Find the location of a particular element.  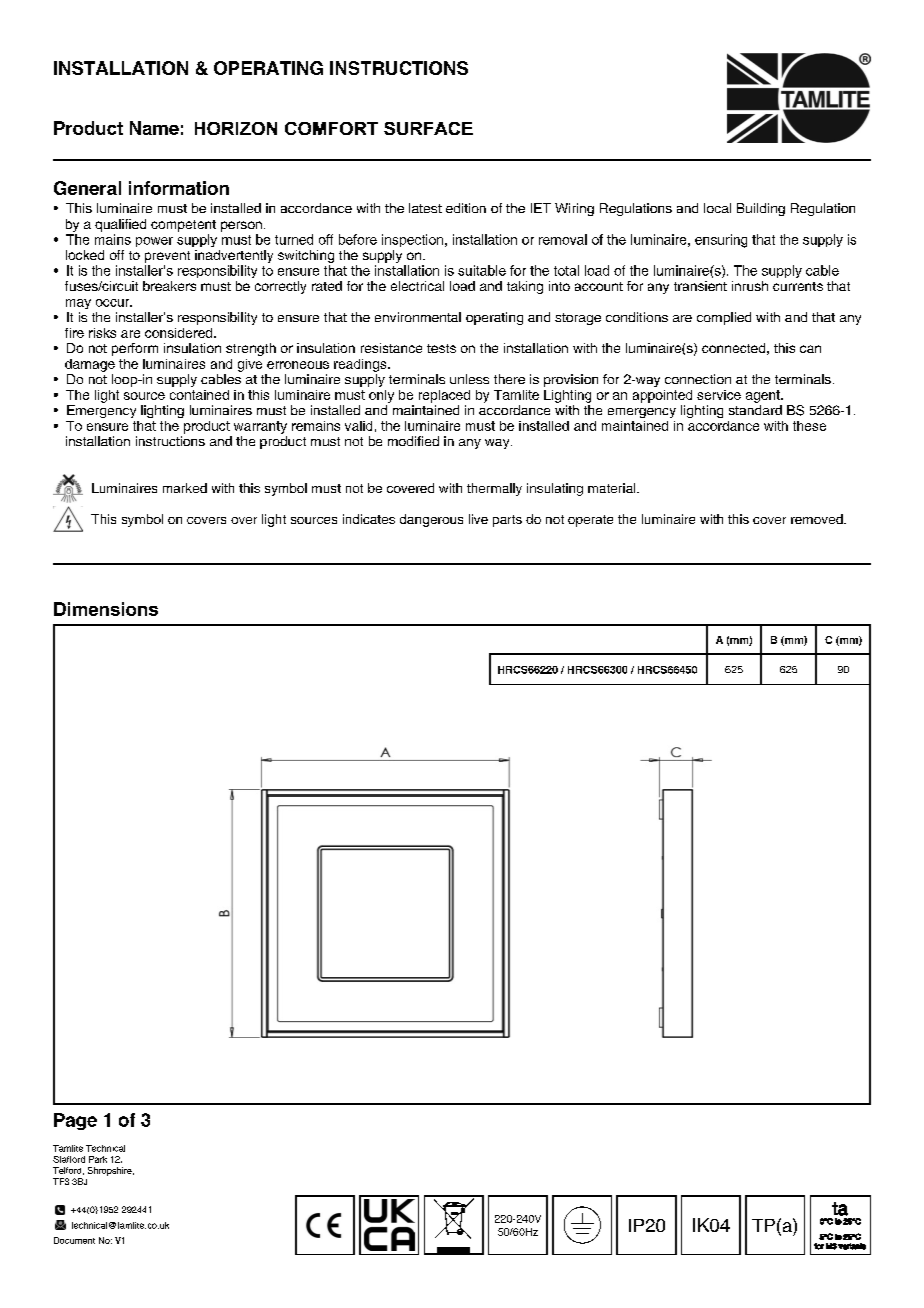

dangerous is located at coordinates (431, 520).
